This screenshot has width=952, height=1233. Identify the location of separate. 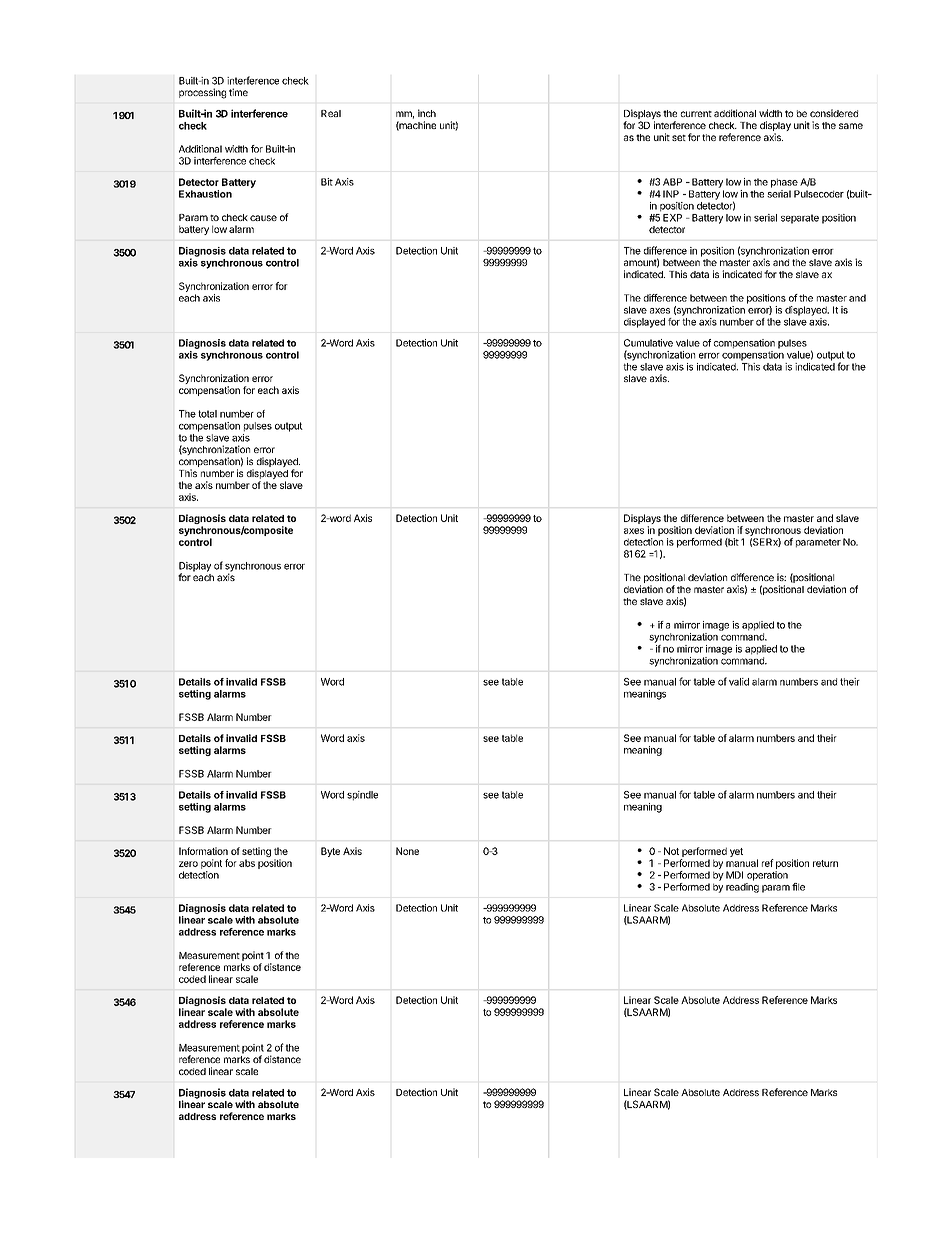
(800, 219).
